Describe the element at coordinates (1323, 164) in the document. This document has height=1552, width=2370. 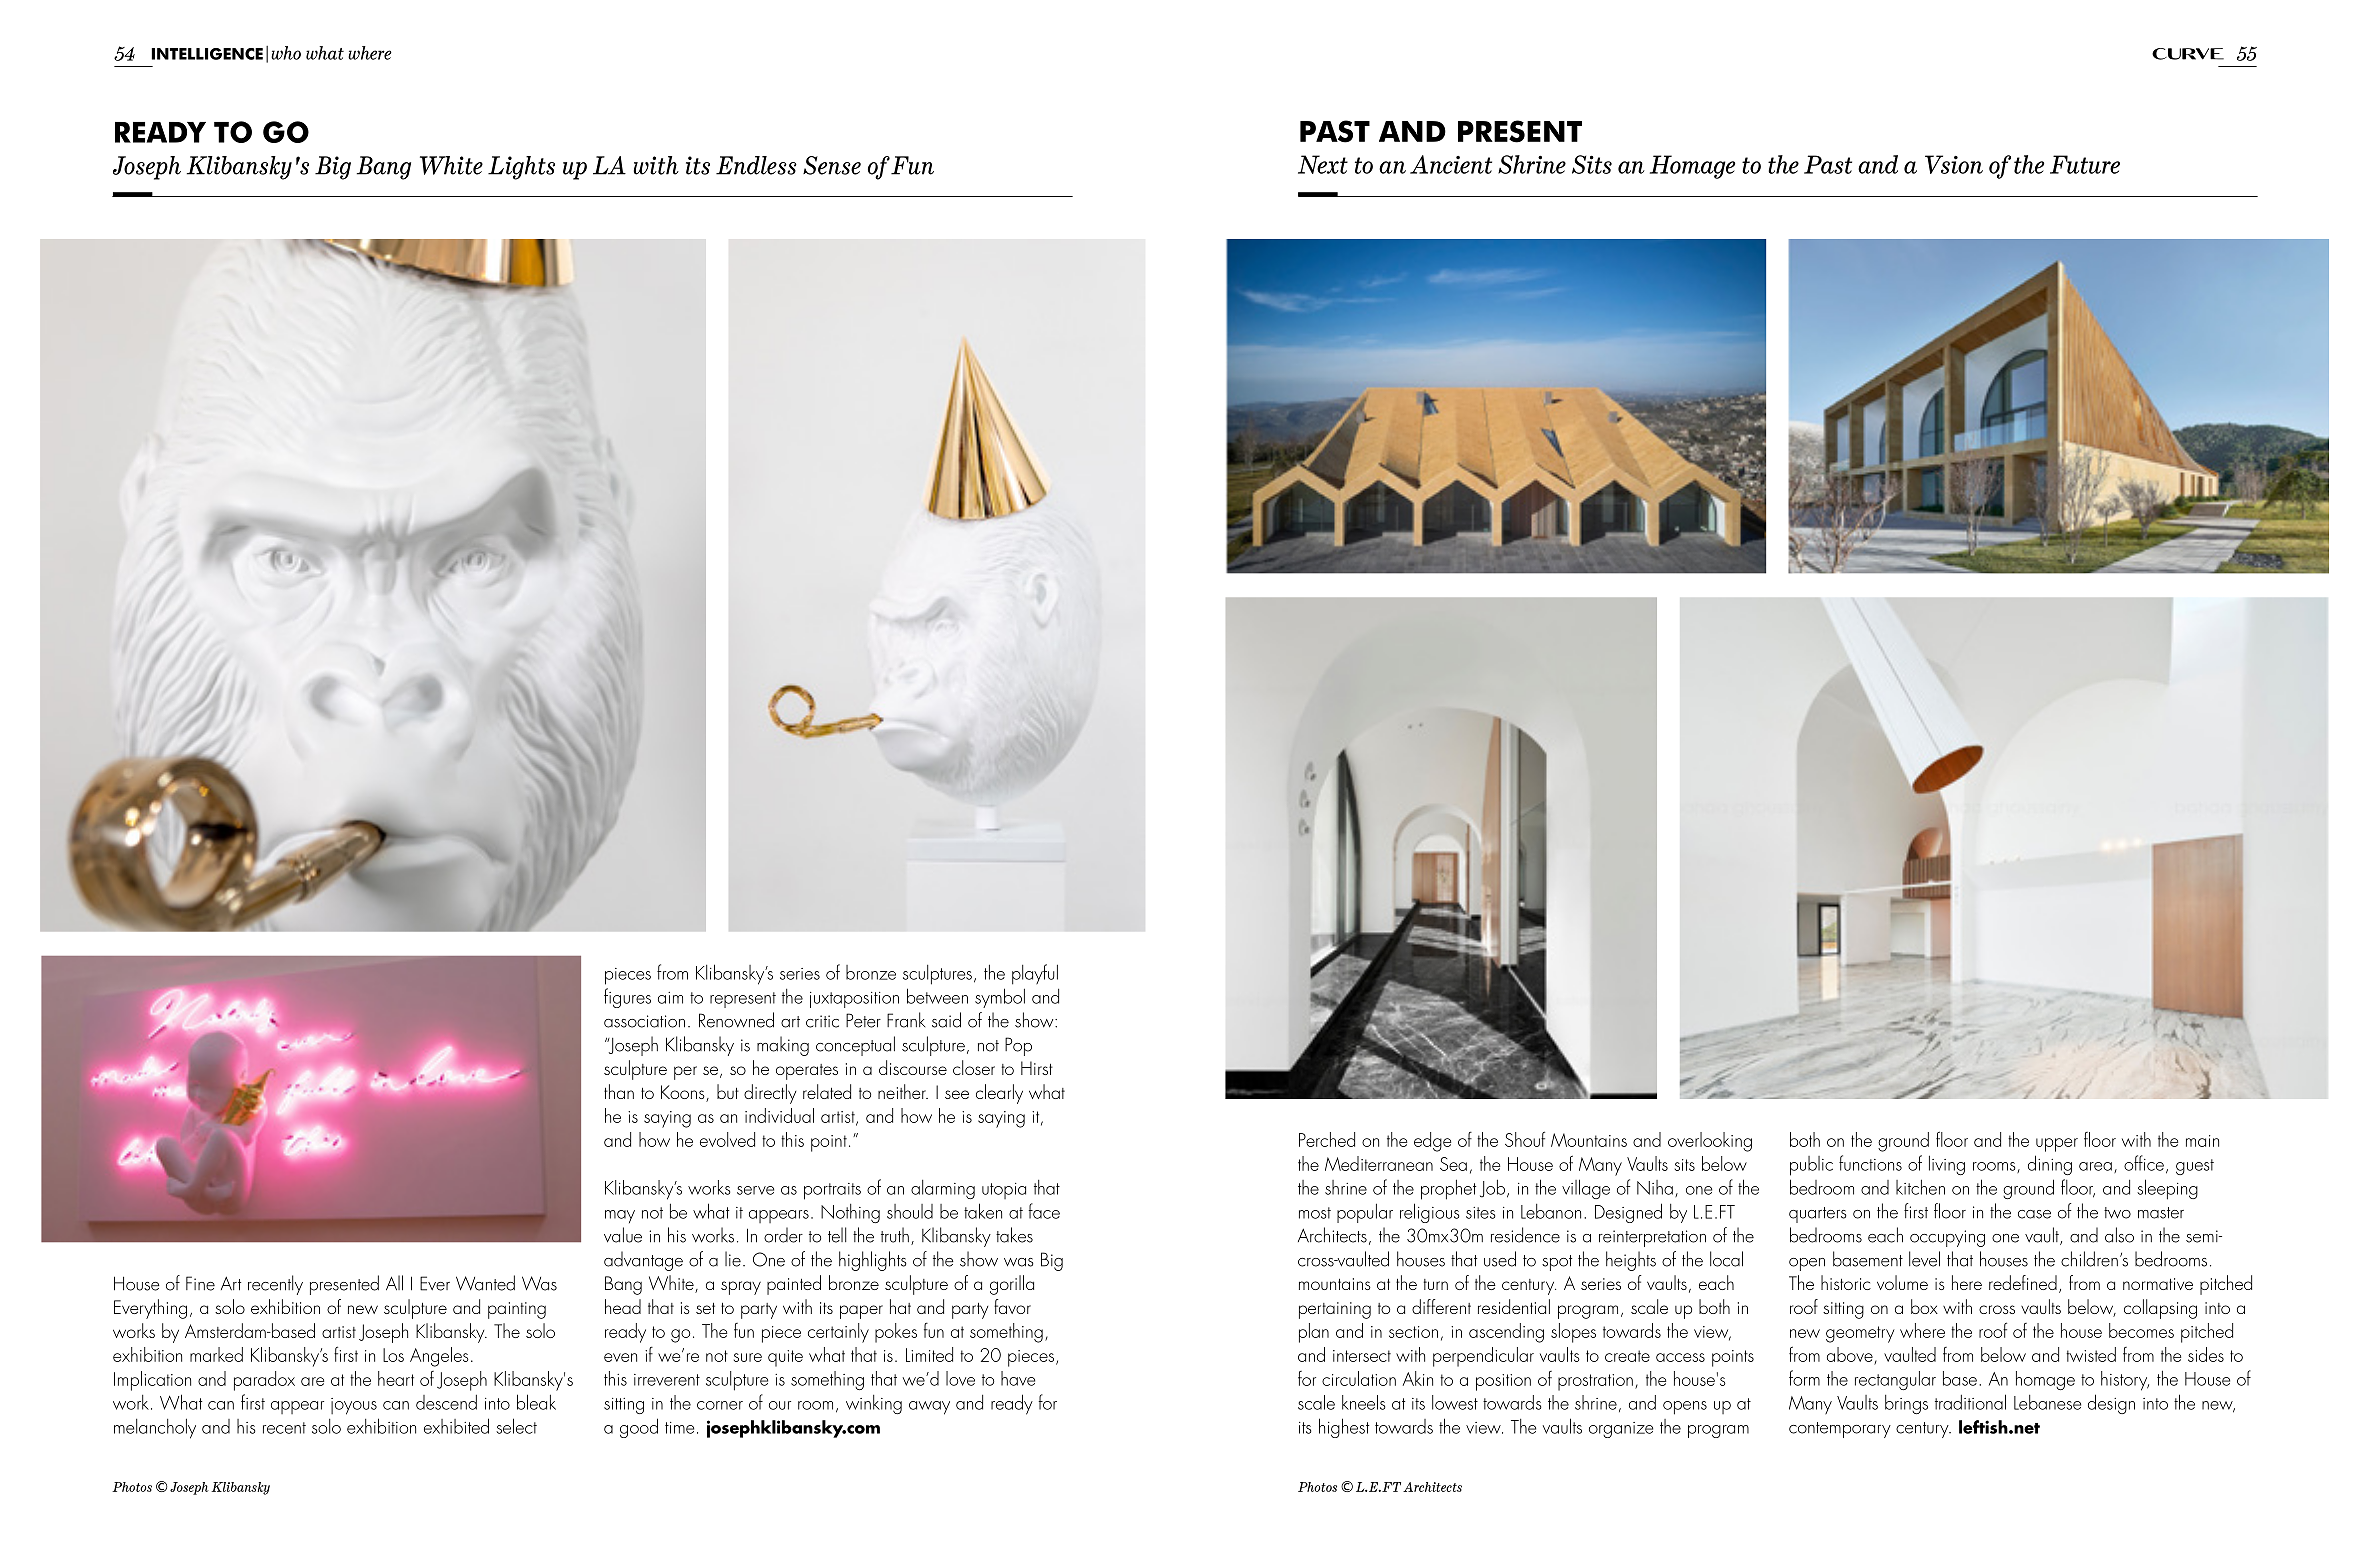
I see `Next` at that location.
